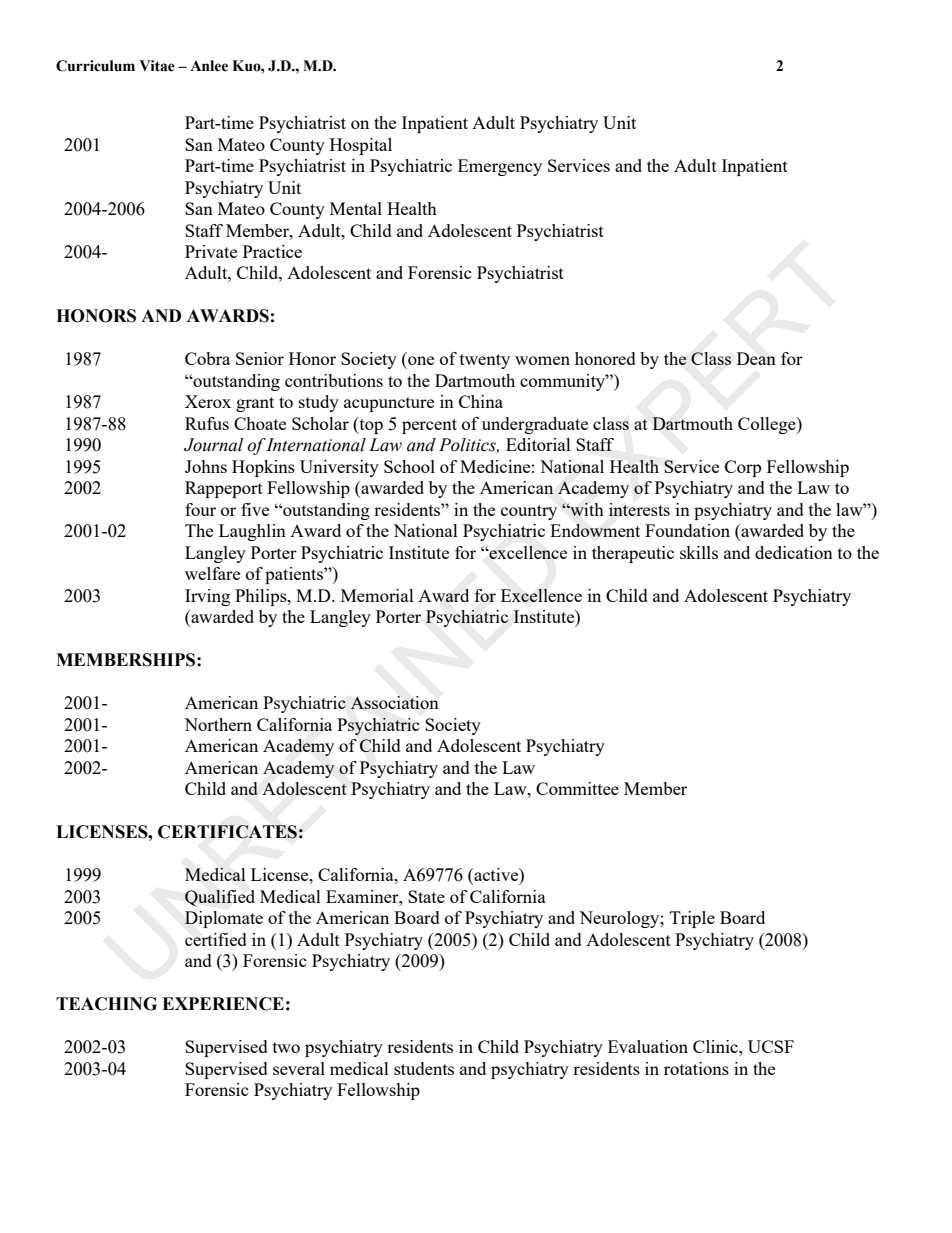  Describe the element at coordinates (394, 702) in the screenshot. I see `Association` at that location.
